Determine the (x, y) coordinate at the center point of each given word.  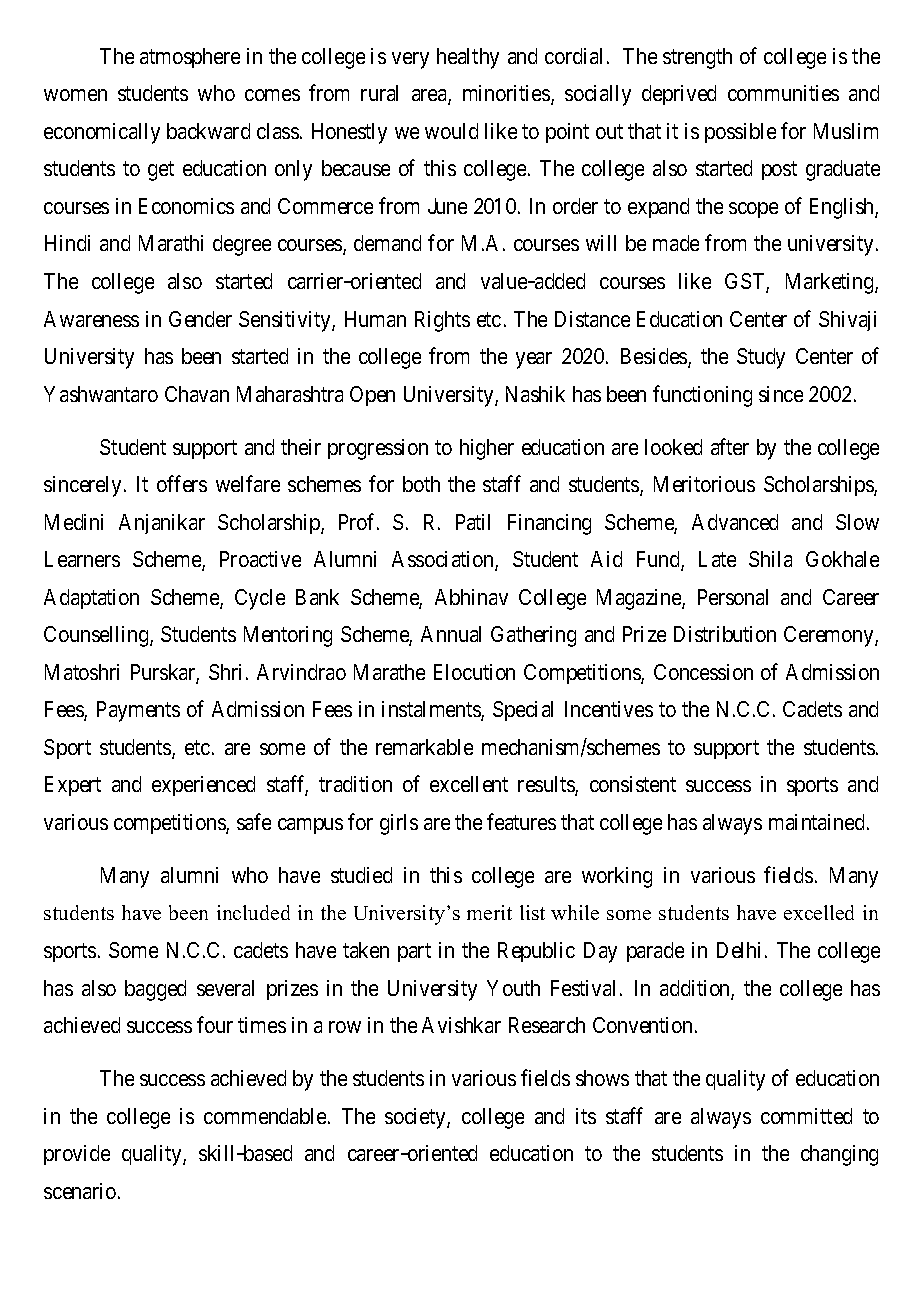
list (532, 912)
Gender (200, 319)
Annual (451, 634)
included (253, 912)
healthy (468, 58)
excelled (819, 912)
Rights (442, 321)
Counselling (97, 636)
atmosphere (190, 58)
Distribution (725, 634)
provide (77, 1155)
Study (761, 358)
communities (783, 93)
